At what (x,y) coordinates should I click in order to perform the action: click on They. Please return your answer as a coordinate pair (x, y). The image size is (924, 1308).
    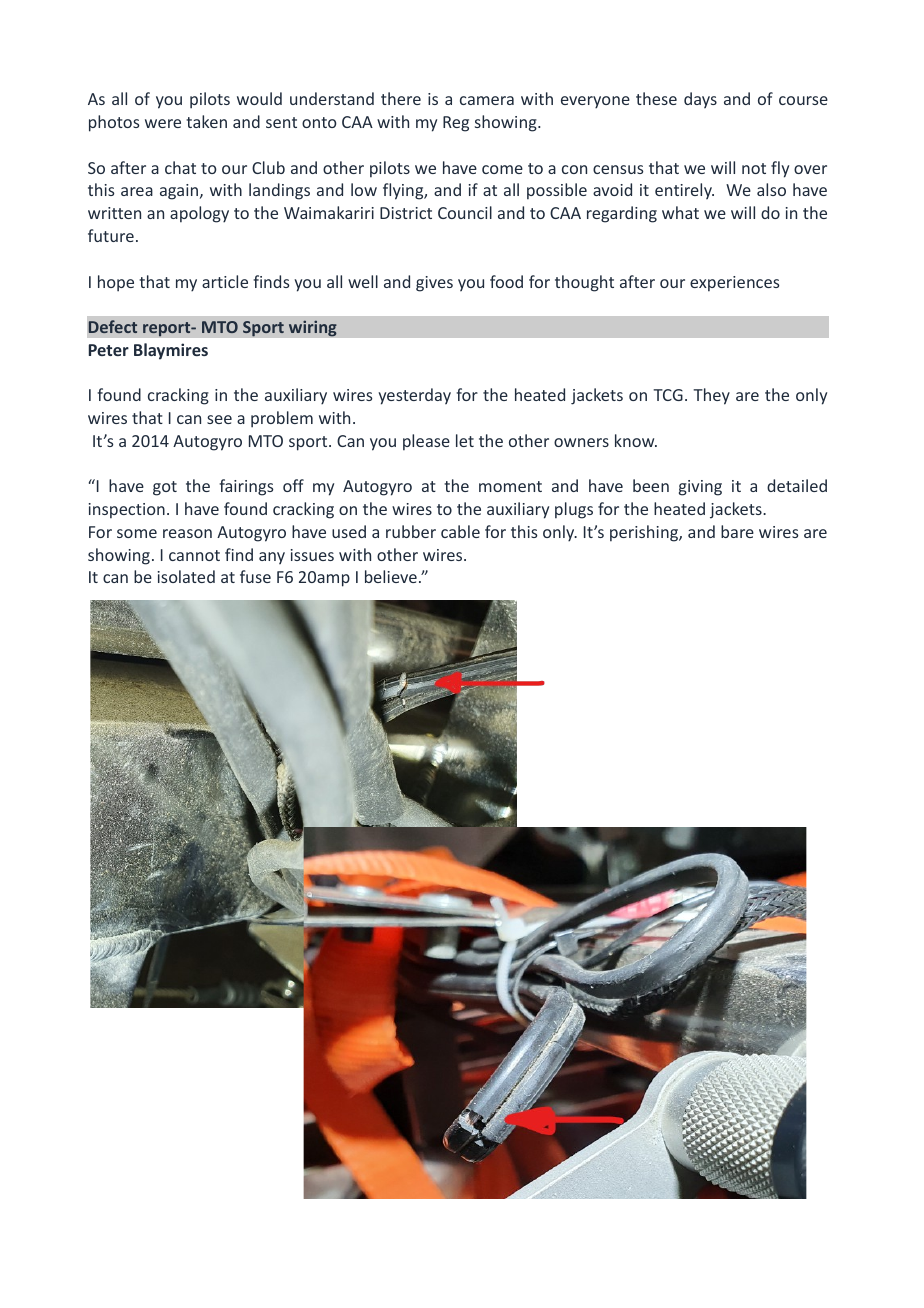
    Looking at the image, I should click on (711, 396).
